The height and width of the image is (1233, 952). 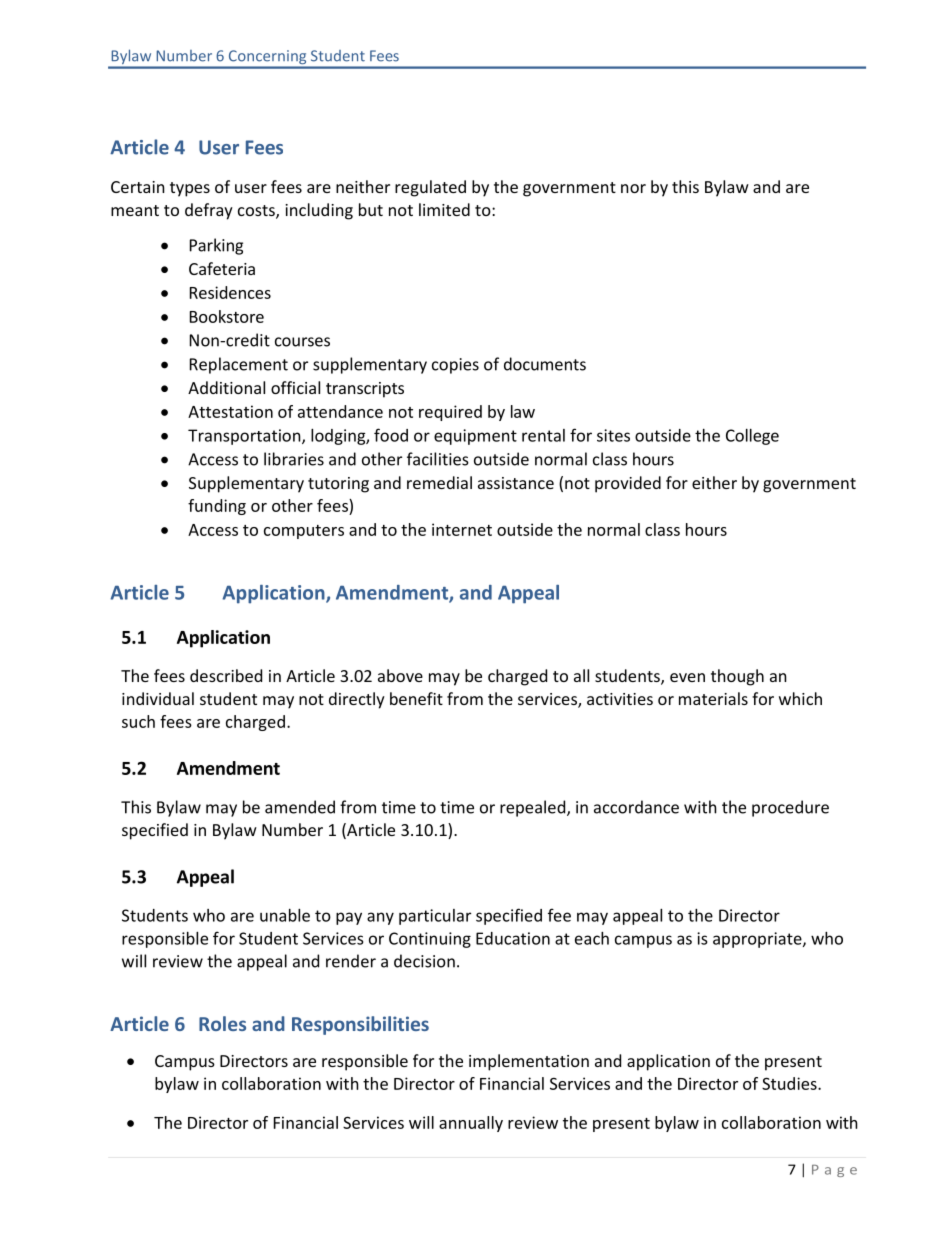 What do you see at coordinates (545, 364) in the image?
I see `documents` at bounding box center [545, 364].
